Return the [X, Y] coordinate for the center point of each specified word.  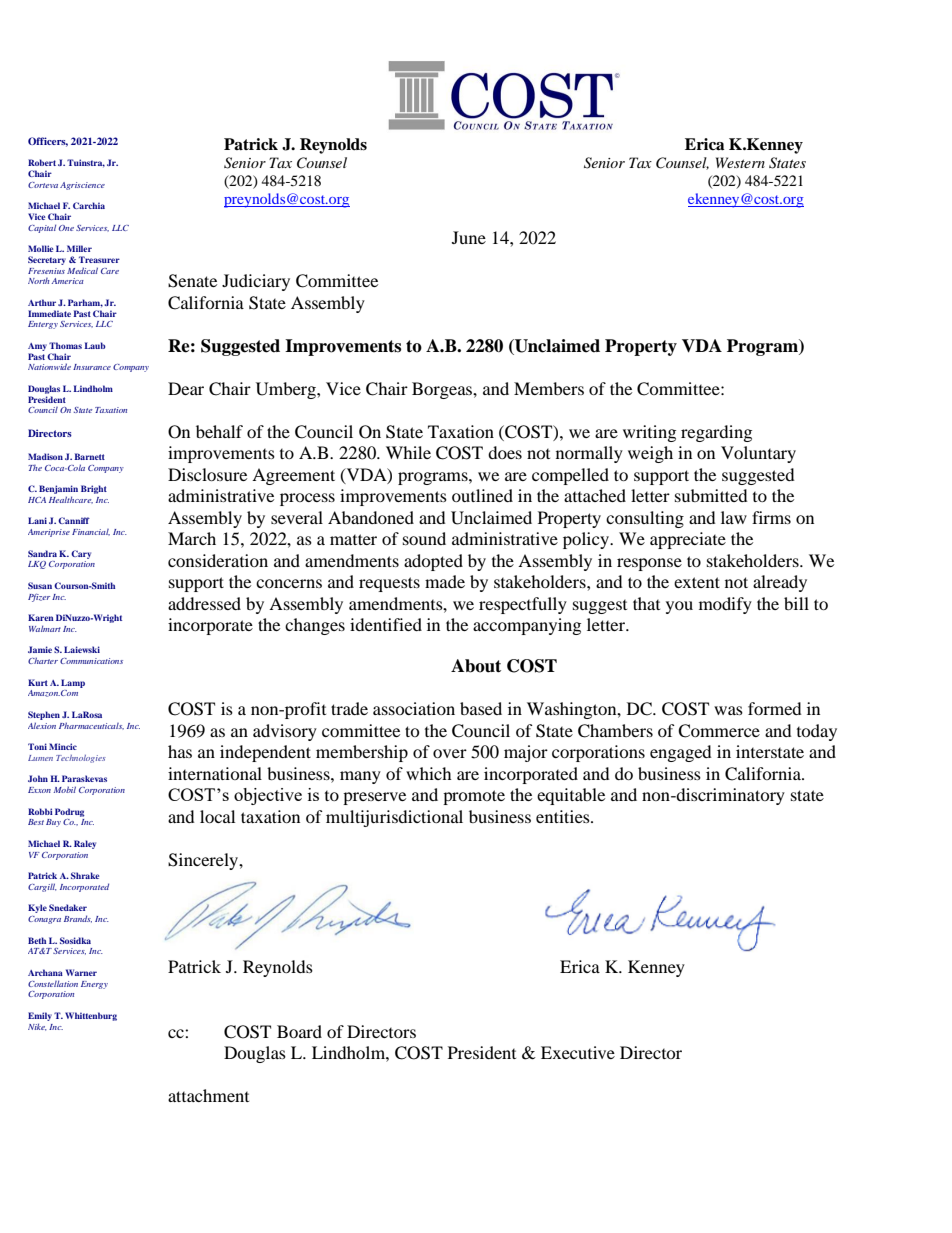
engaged [681, 753]
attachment [208, 1095]
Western [740, 162]
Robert [42, 162]
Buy [53, 823]
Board [299, 1031]
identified [386, 624]
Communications [91, 661]
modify [725, 605]
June [469, 237]
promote [474, 797]
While [408, 452]
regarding [716, 433]
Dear [186, 388]
